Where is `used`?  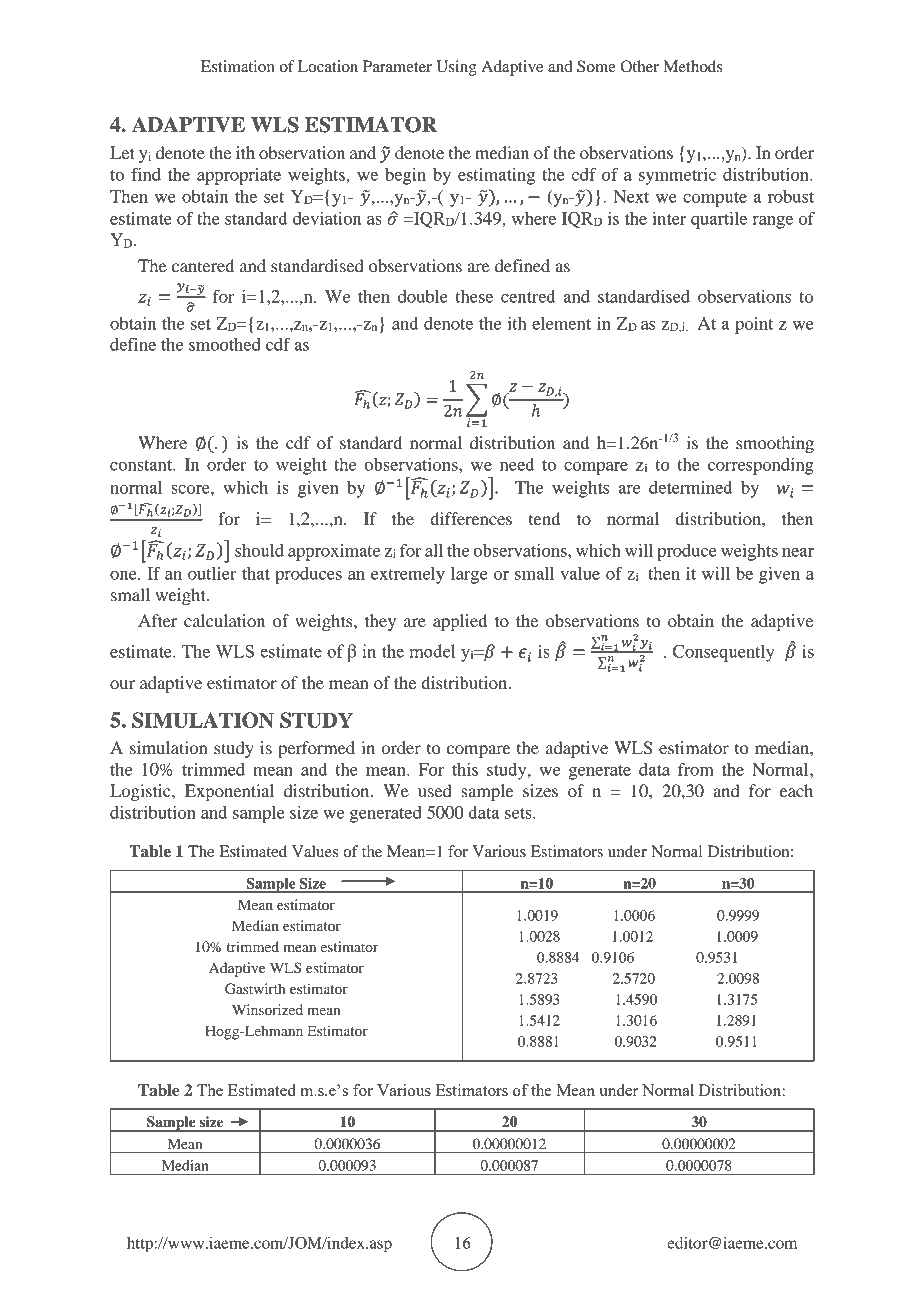
used is located at coordinates (435, 790).
